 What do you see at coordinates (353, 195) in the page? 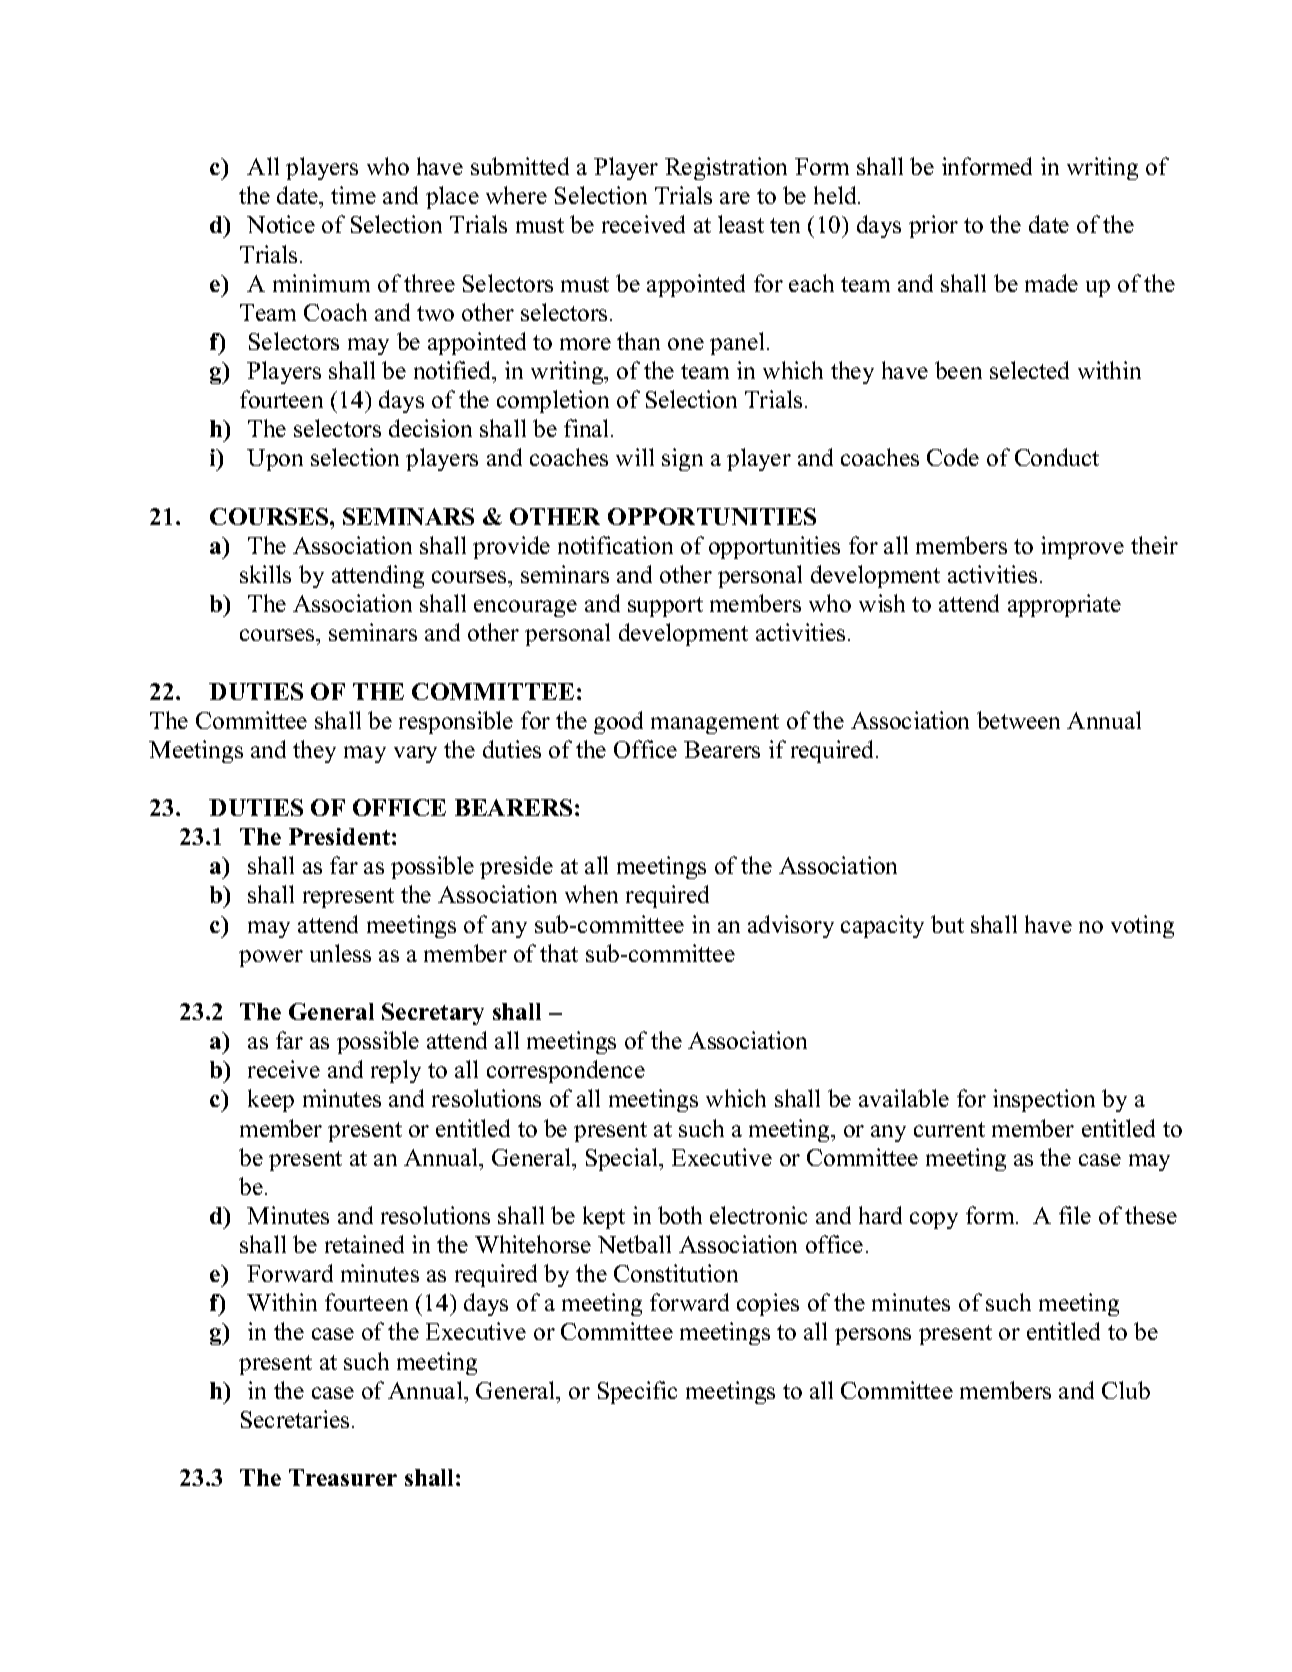
I see `time` at bounding box center [353, 195].
